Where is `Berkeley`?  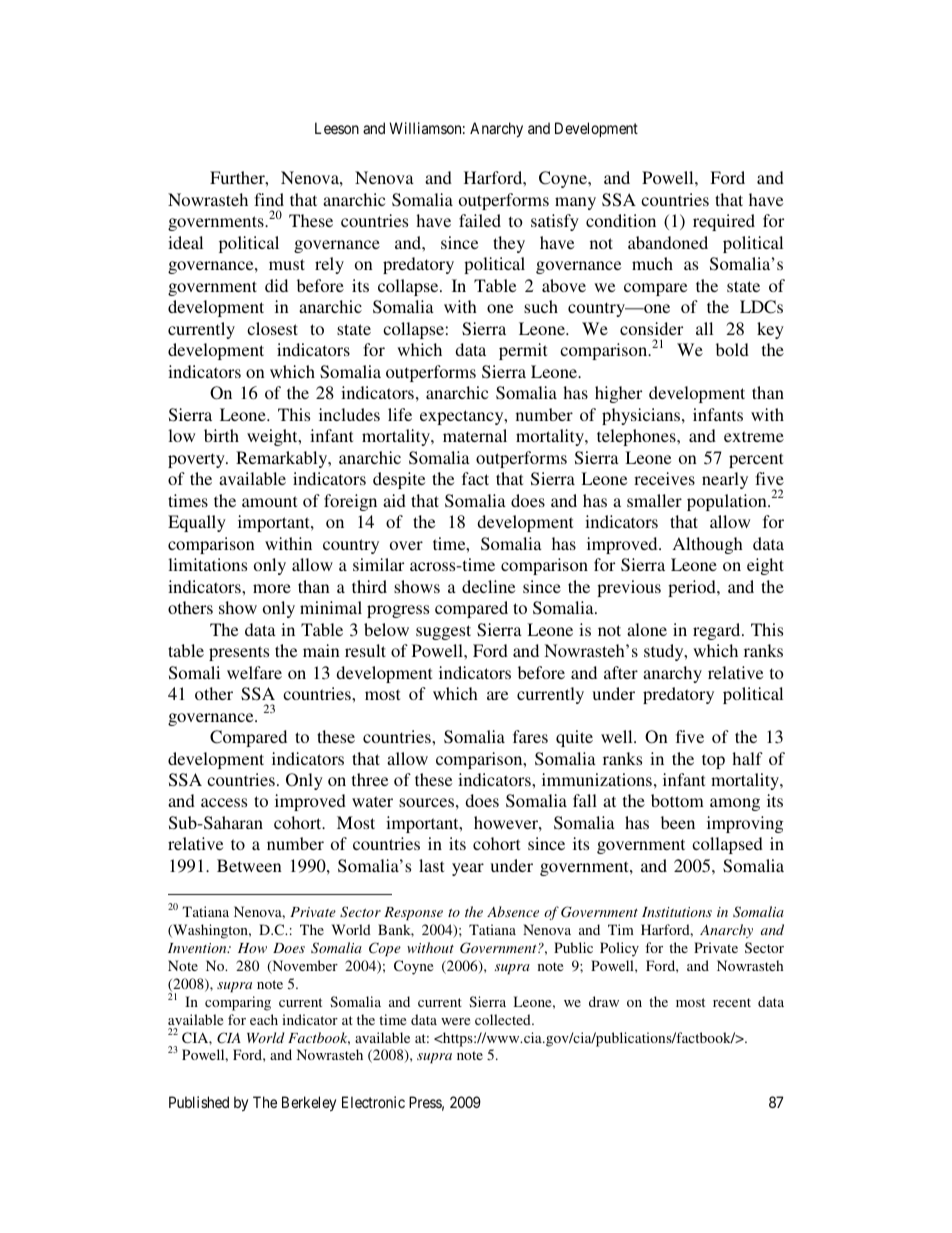 Berkeley is located at coordinates (309, 1103).
